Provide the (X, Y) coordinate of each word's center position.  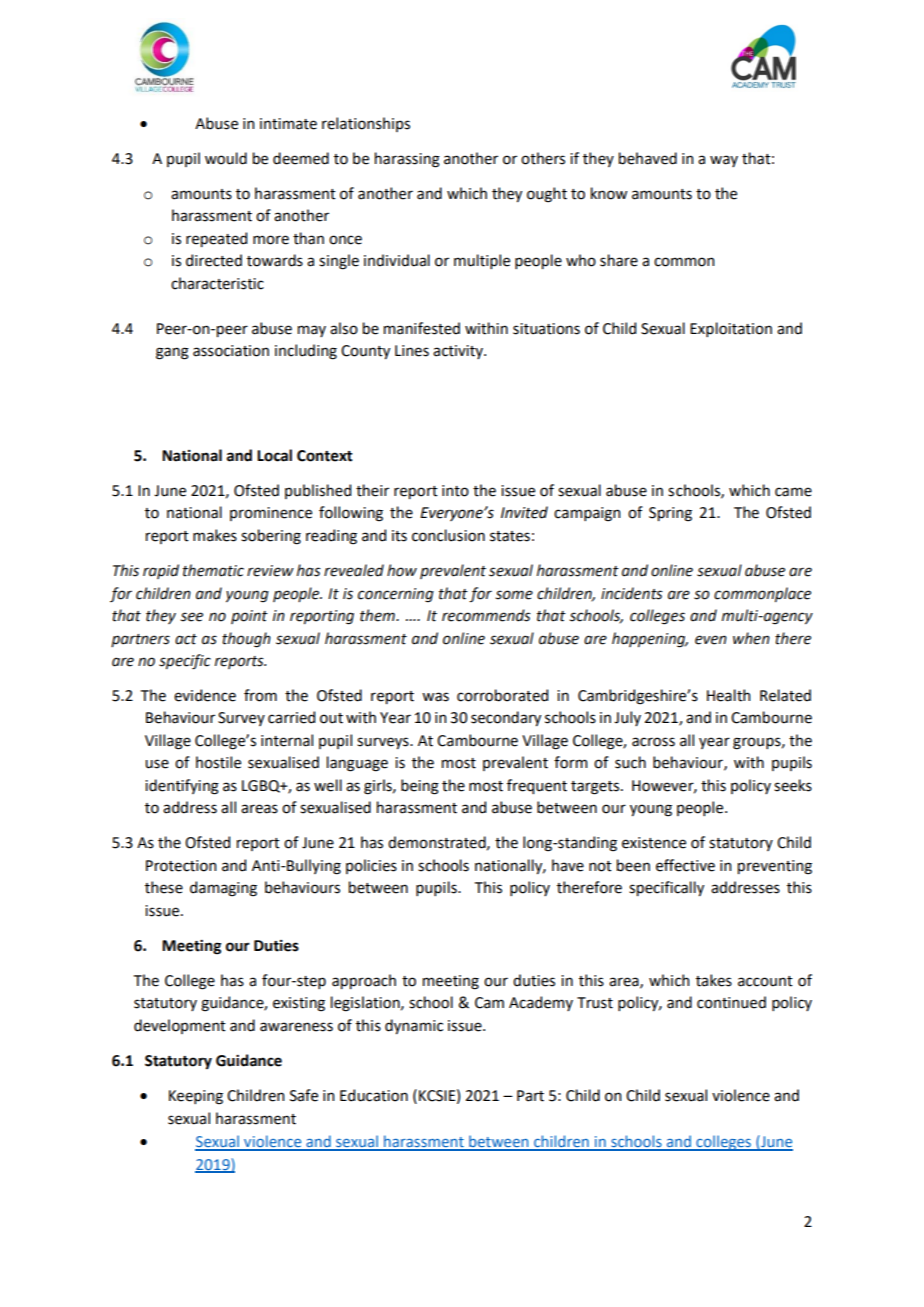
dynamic (414, 1026)
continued (731, 1002)
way (724, 161)
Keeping (196, 1097)
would (226, 158)
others (543, 158)
